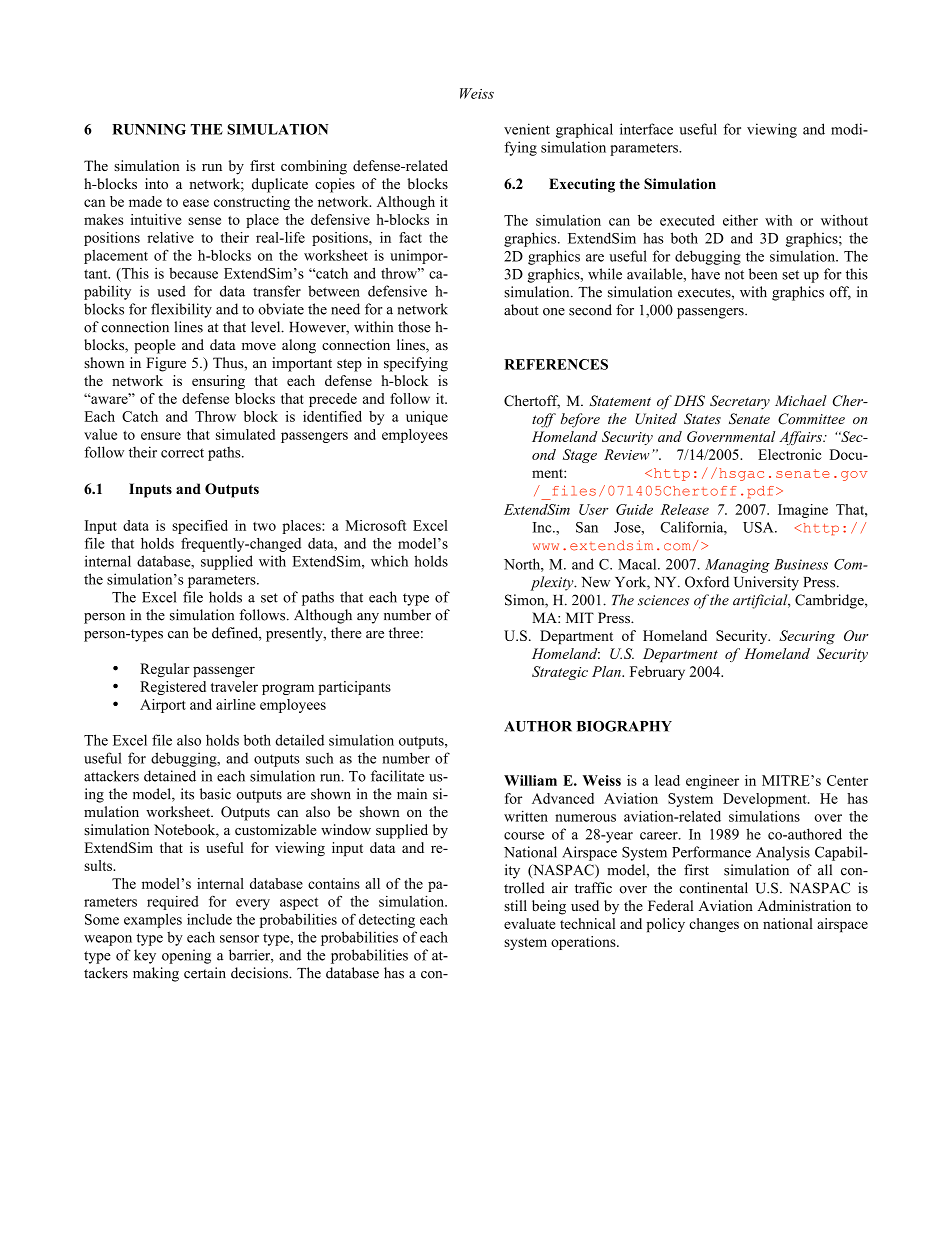 The image size is (952, 1233). What do you see at coordinates (200, 527) in the image?
I see `specified` at bounding box center [200, 527].
